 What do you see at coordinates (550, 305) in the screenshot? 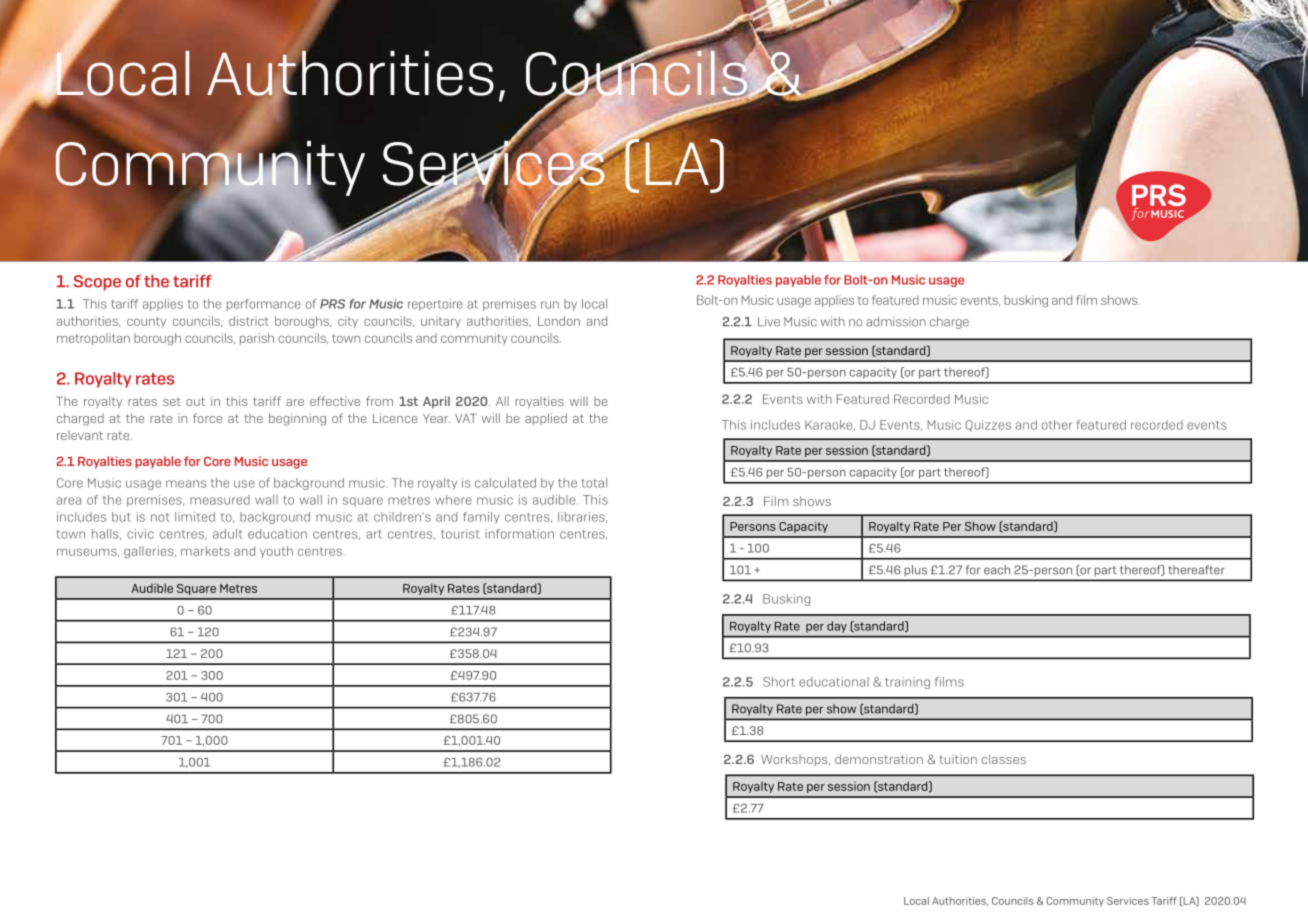
I see `run` at bounding box center [550, 305].
